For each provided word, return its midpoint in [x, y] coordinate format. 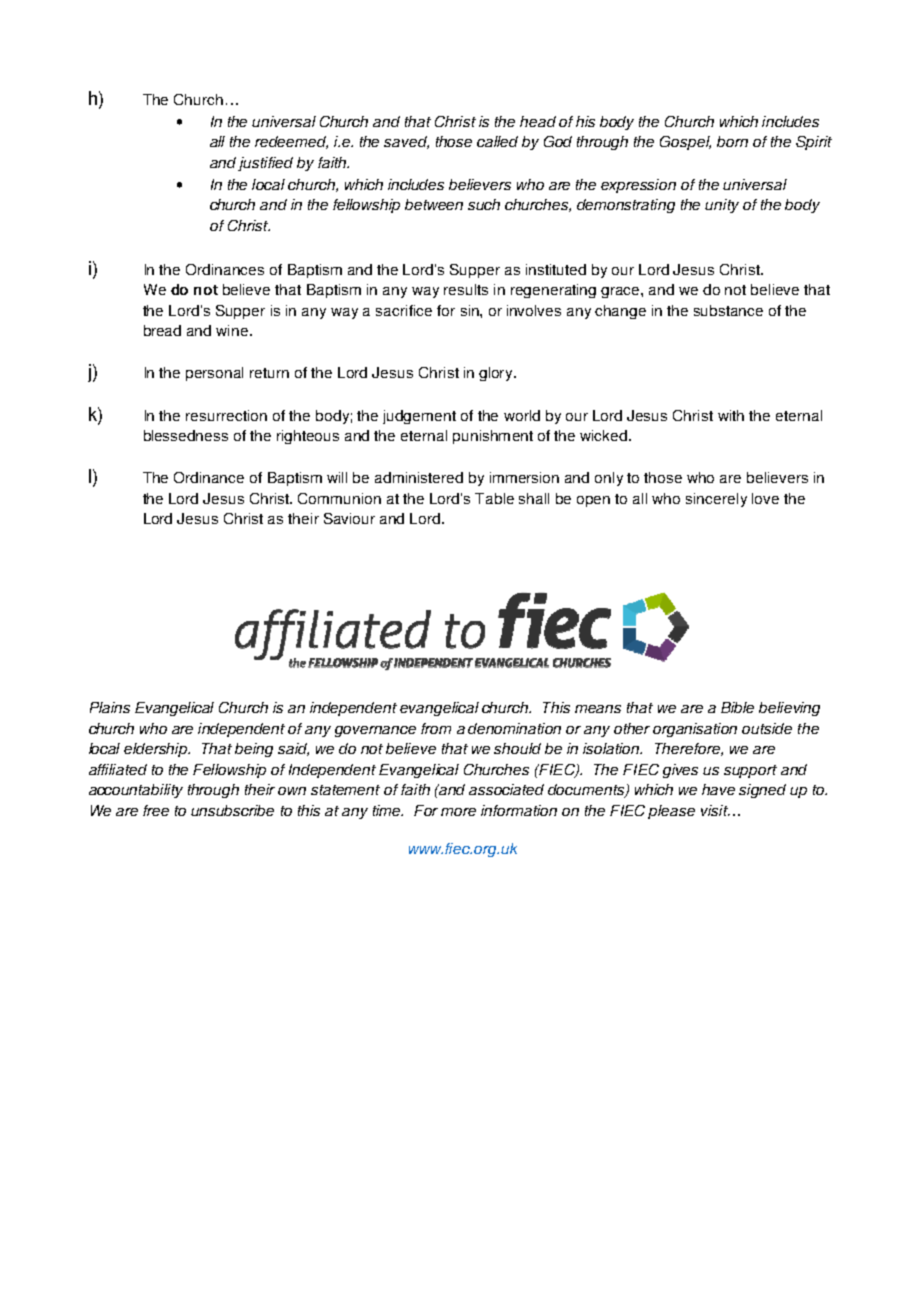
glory [497, 374]
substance [728, 310]
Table [494, 498]
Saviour [349, 518]
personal [214, 374]
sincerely [716, 500]
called [497, 141]
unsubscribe [232, 810]
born [732, 141]
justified [265, 164]
